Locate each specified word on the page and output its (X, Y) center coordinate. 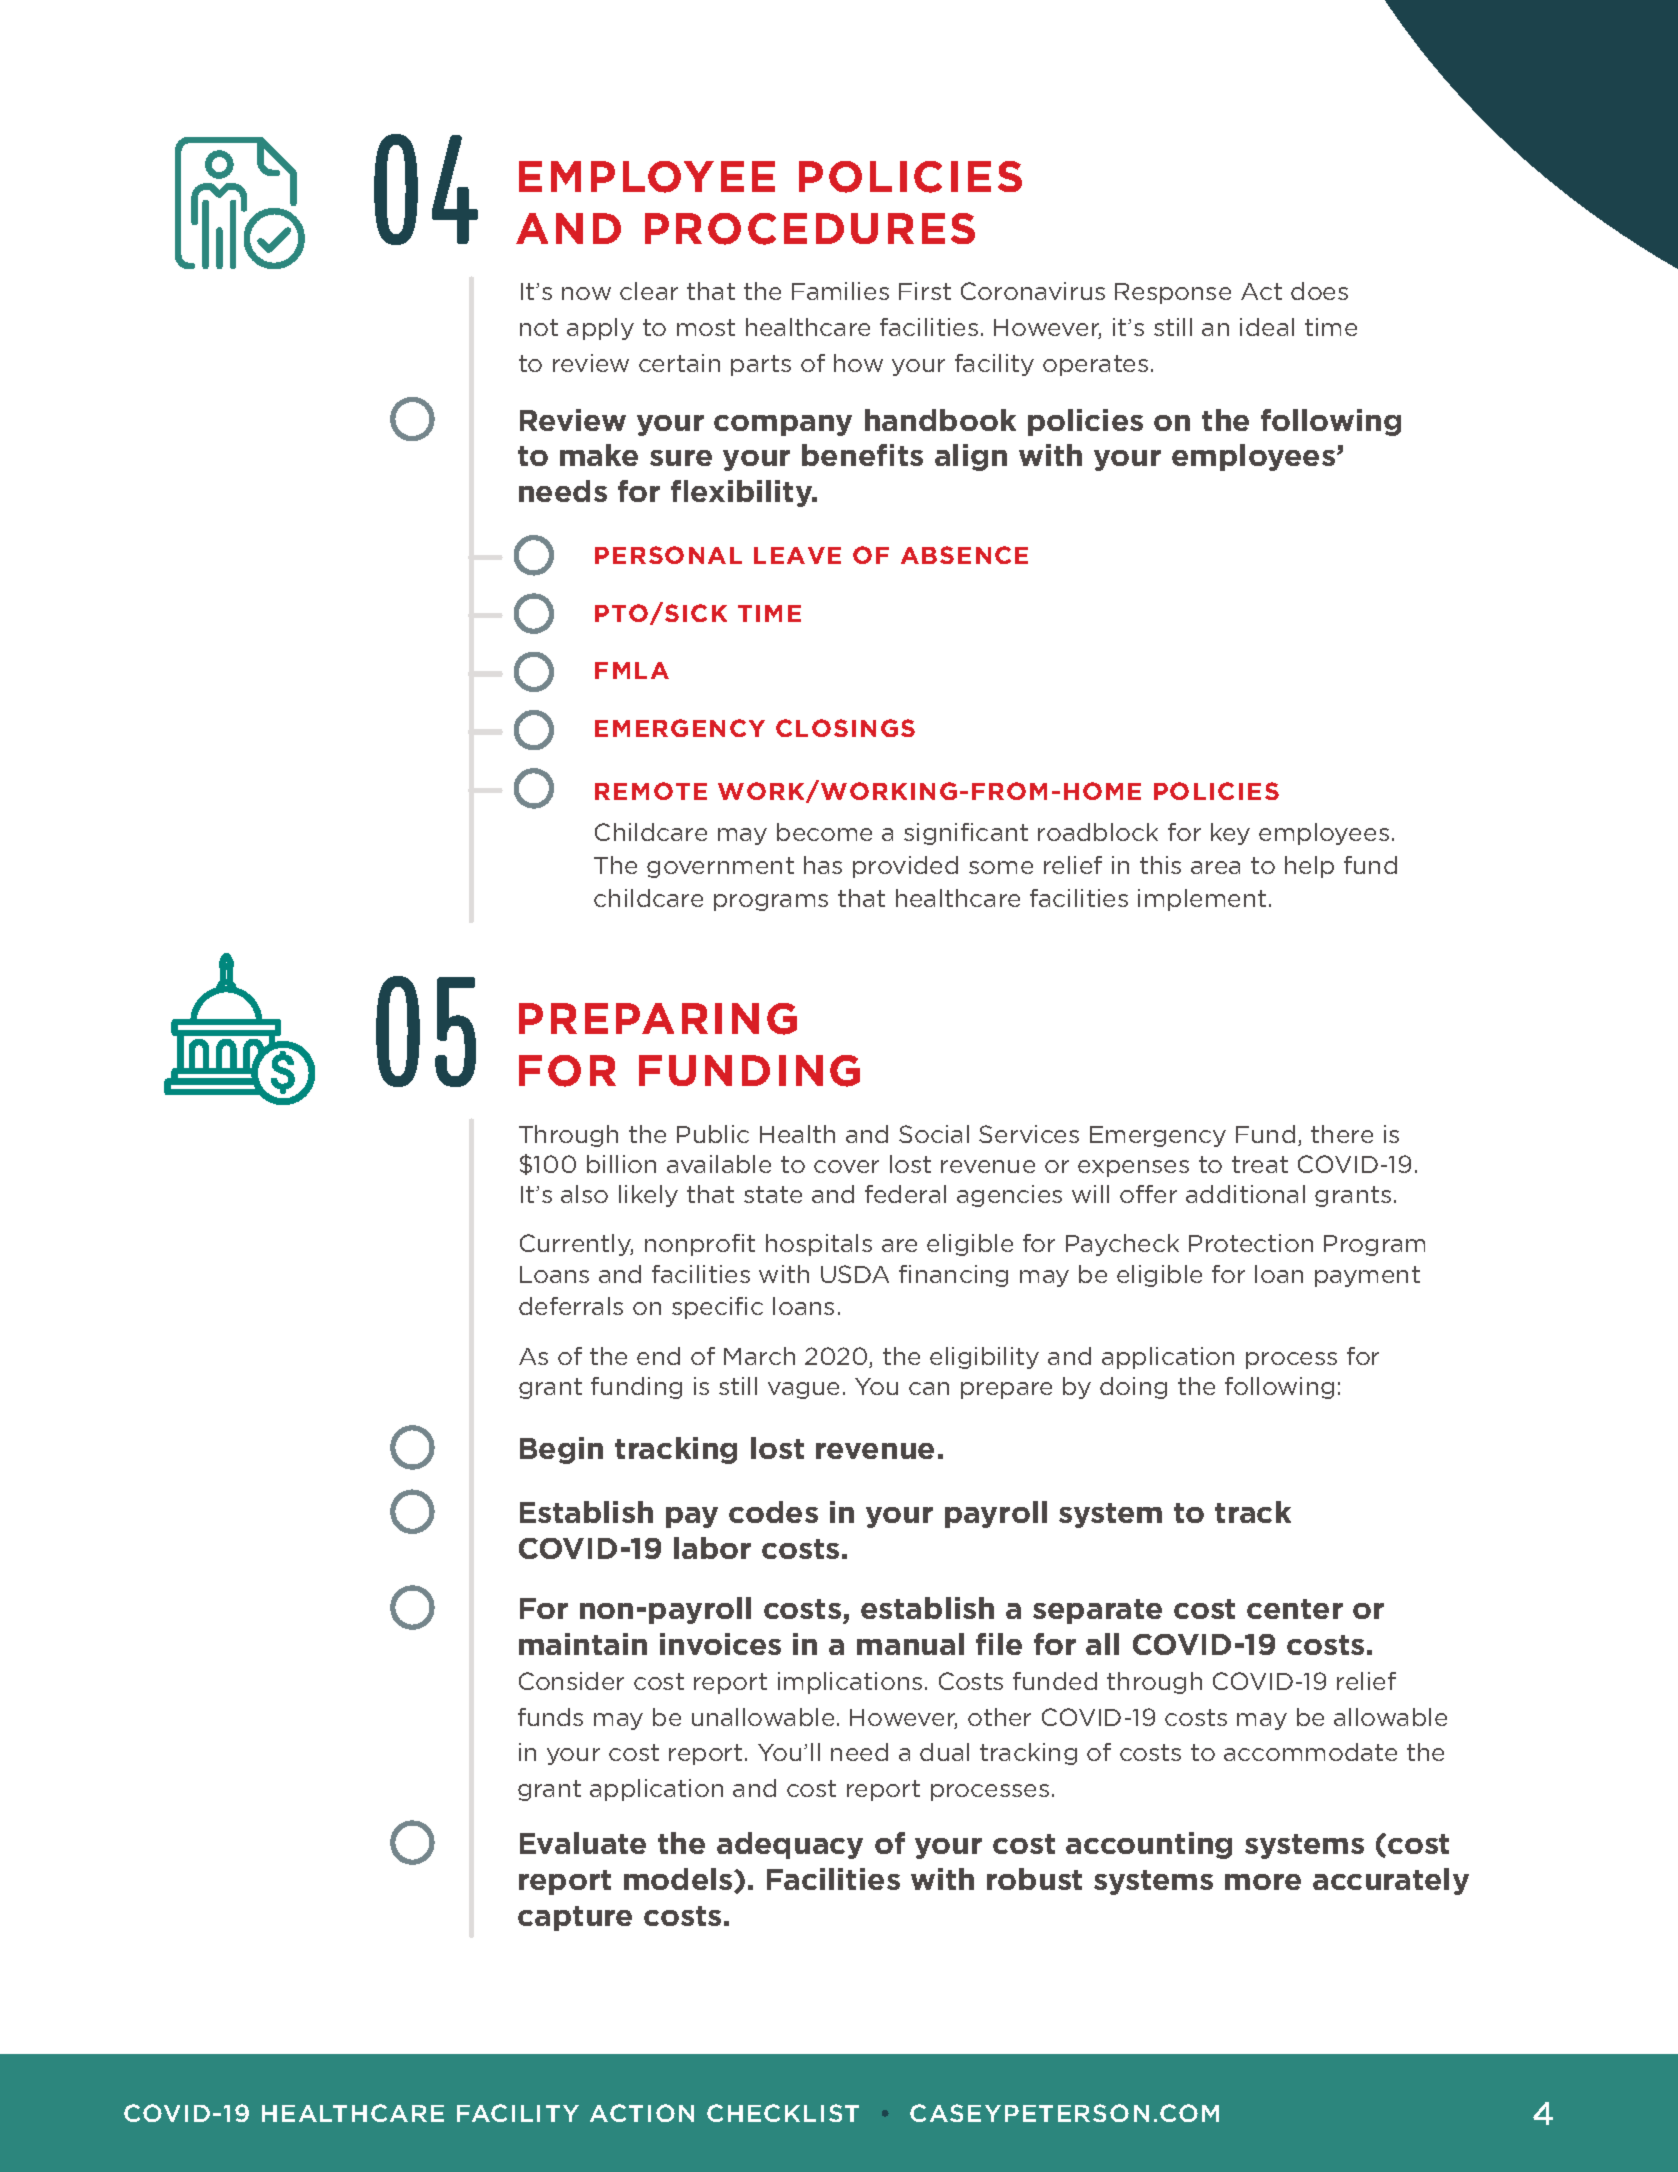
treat (1260, 1164)
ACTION (642, 2113)
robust (1034, 1879)
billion (621, 1164)
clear (649, 291)
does (1319, 291)
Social (934, 1134)
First (925, 291)
